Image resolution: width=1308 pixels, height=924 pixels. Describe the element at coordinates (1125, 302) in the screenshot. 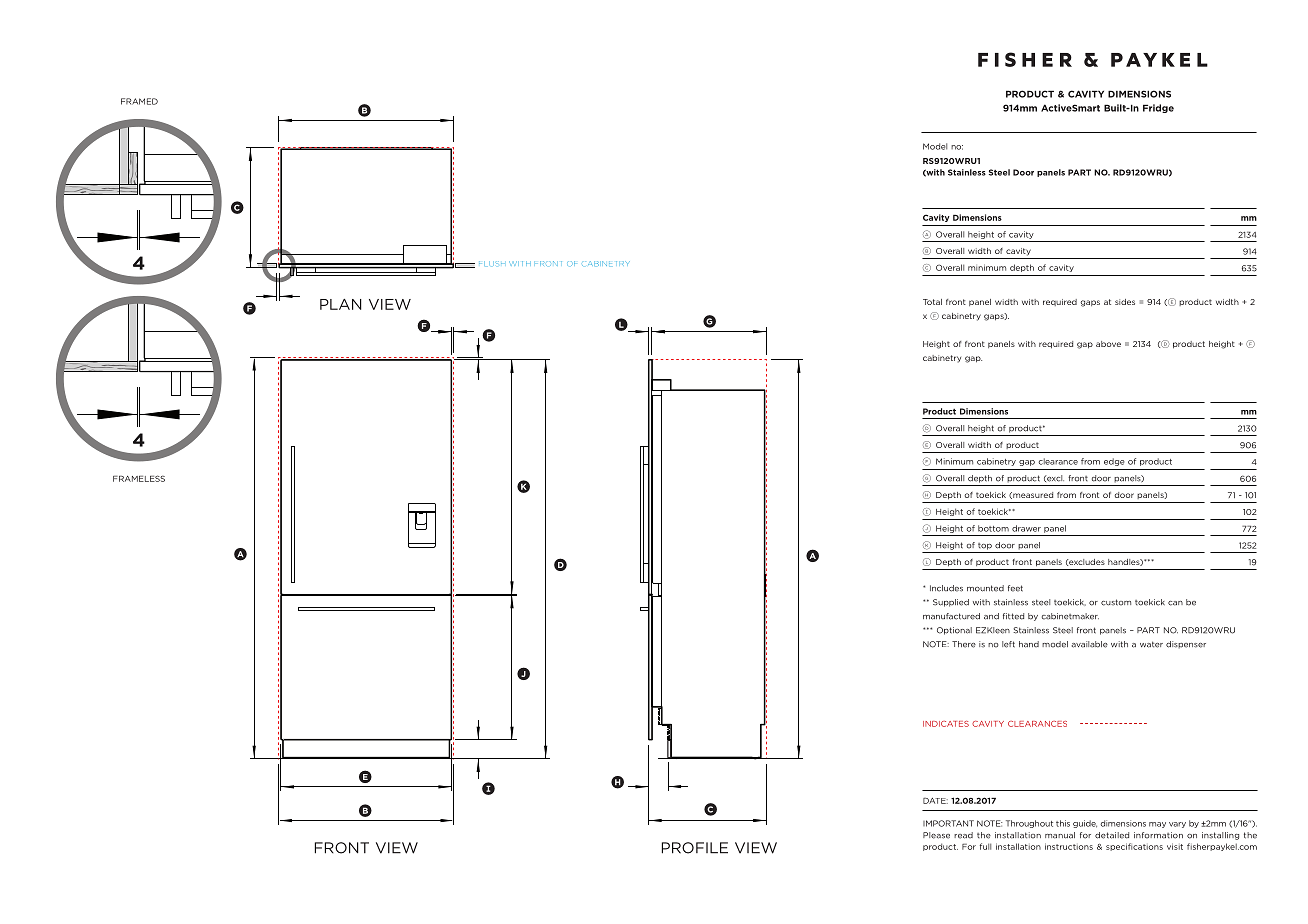

I see `sides` at that location.
